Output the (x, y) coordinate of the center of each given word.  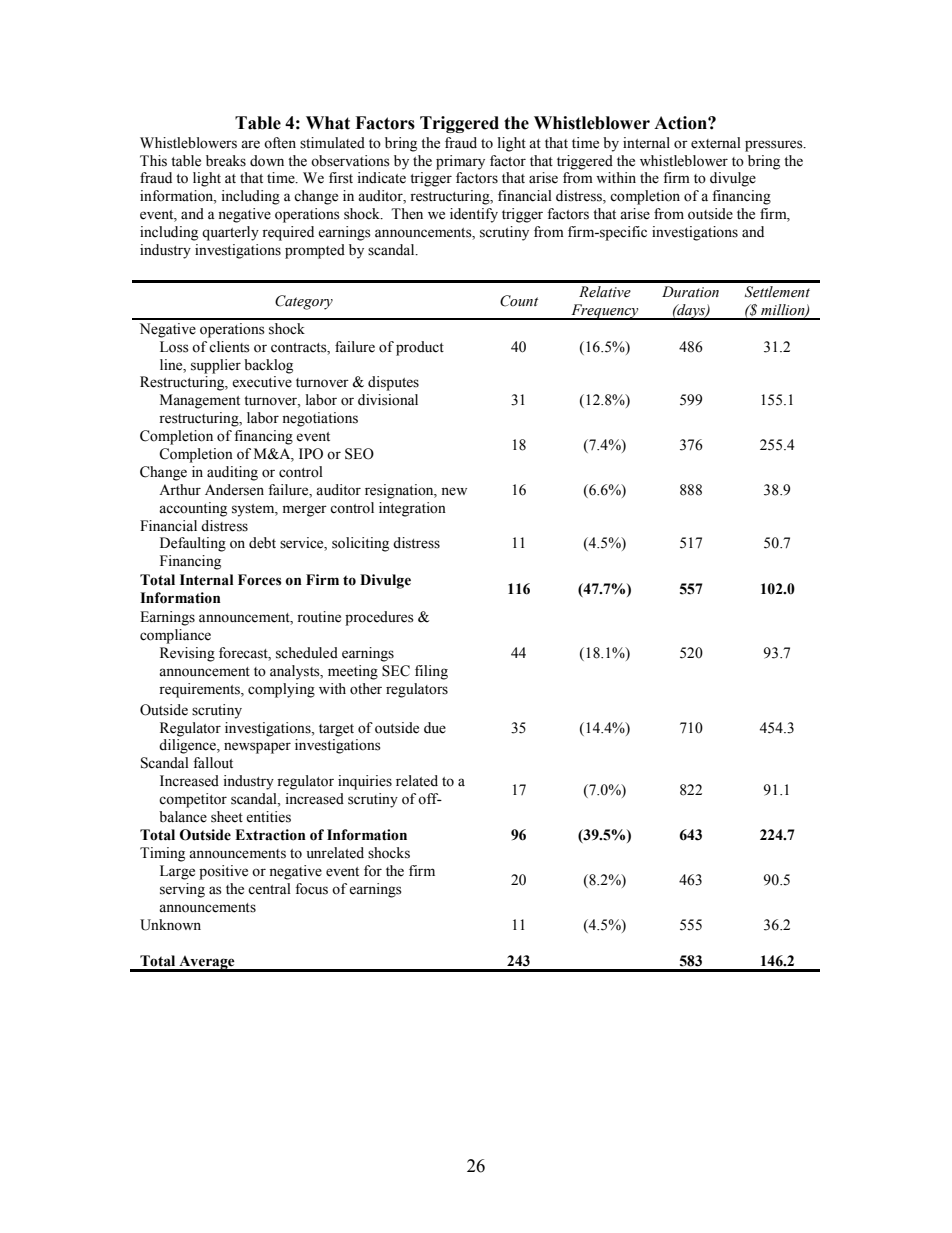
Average (207, 963)
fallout (213, 763)
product (420, 348)
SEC (396, 671)
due (435, 728)
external (716, 143)
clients (229, 347)
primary (460, 162)
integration (412, 509)
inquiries (365, 782)
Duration (690, 292)
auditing (232, 473)
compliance (175, 636)
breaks (226, 161)
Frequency (605, 312)
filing (431, 672)
